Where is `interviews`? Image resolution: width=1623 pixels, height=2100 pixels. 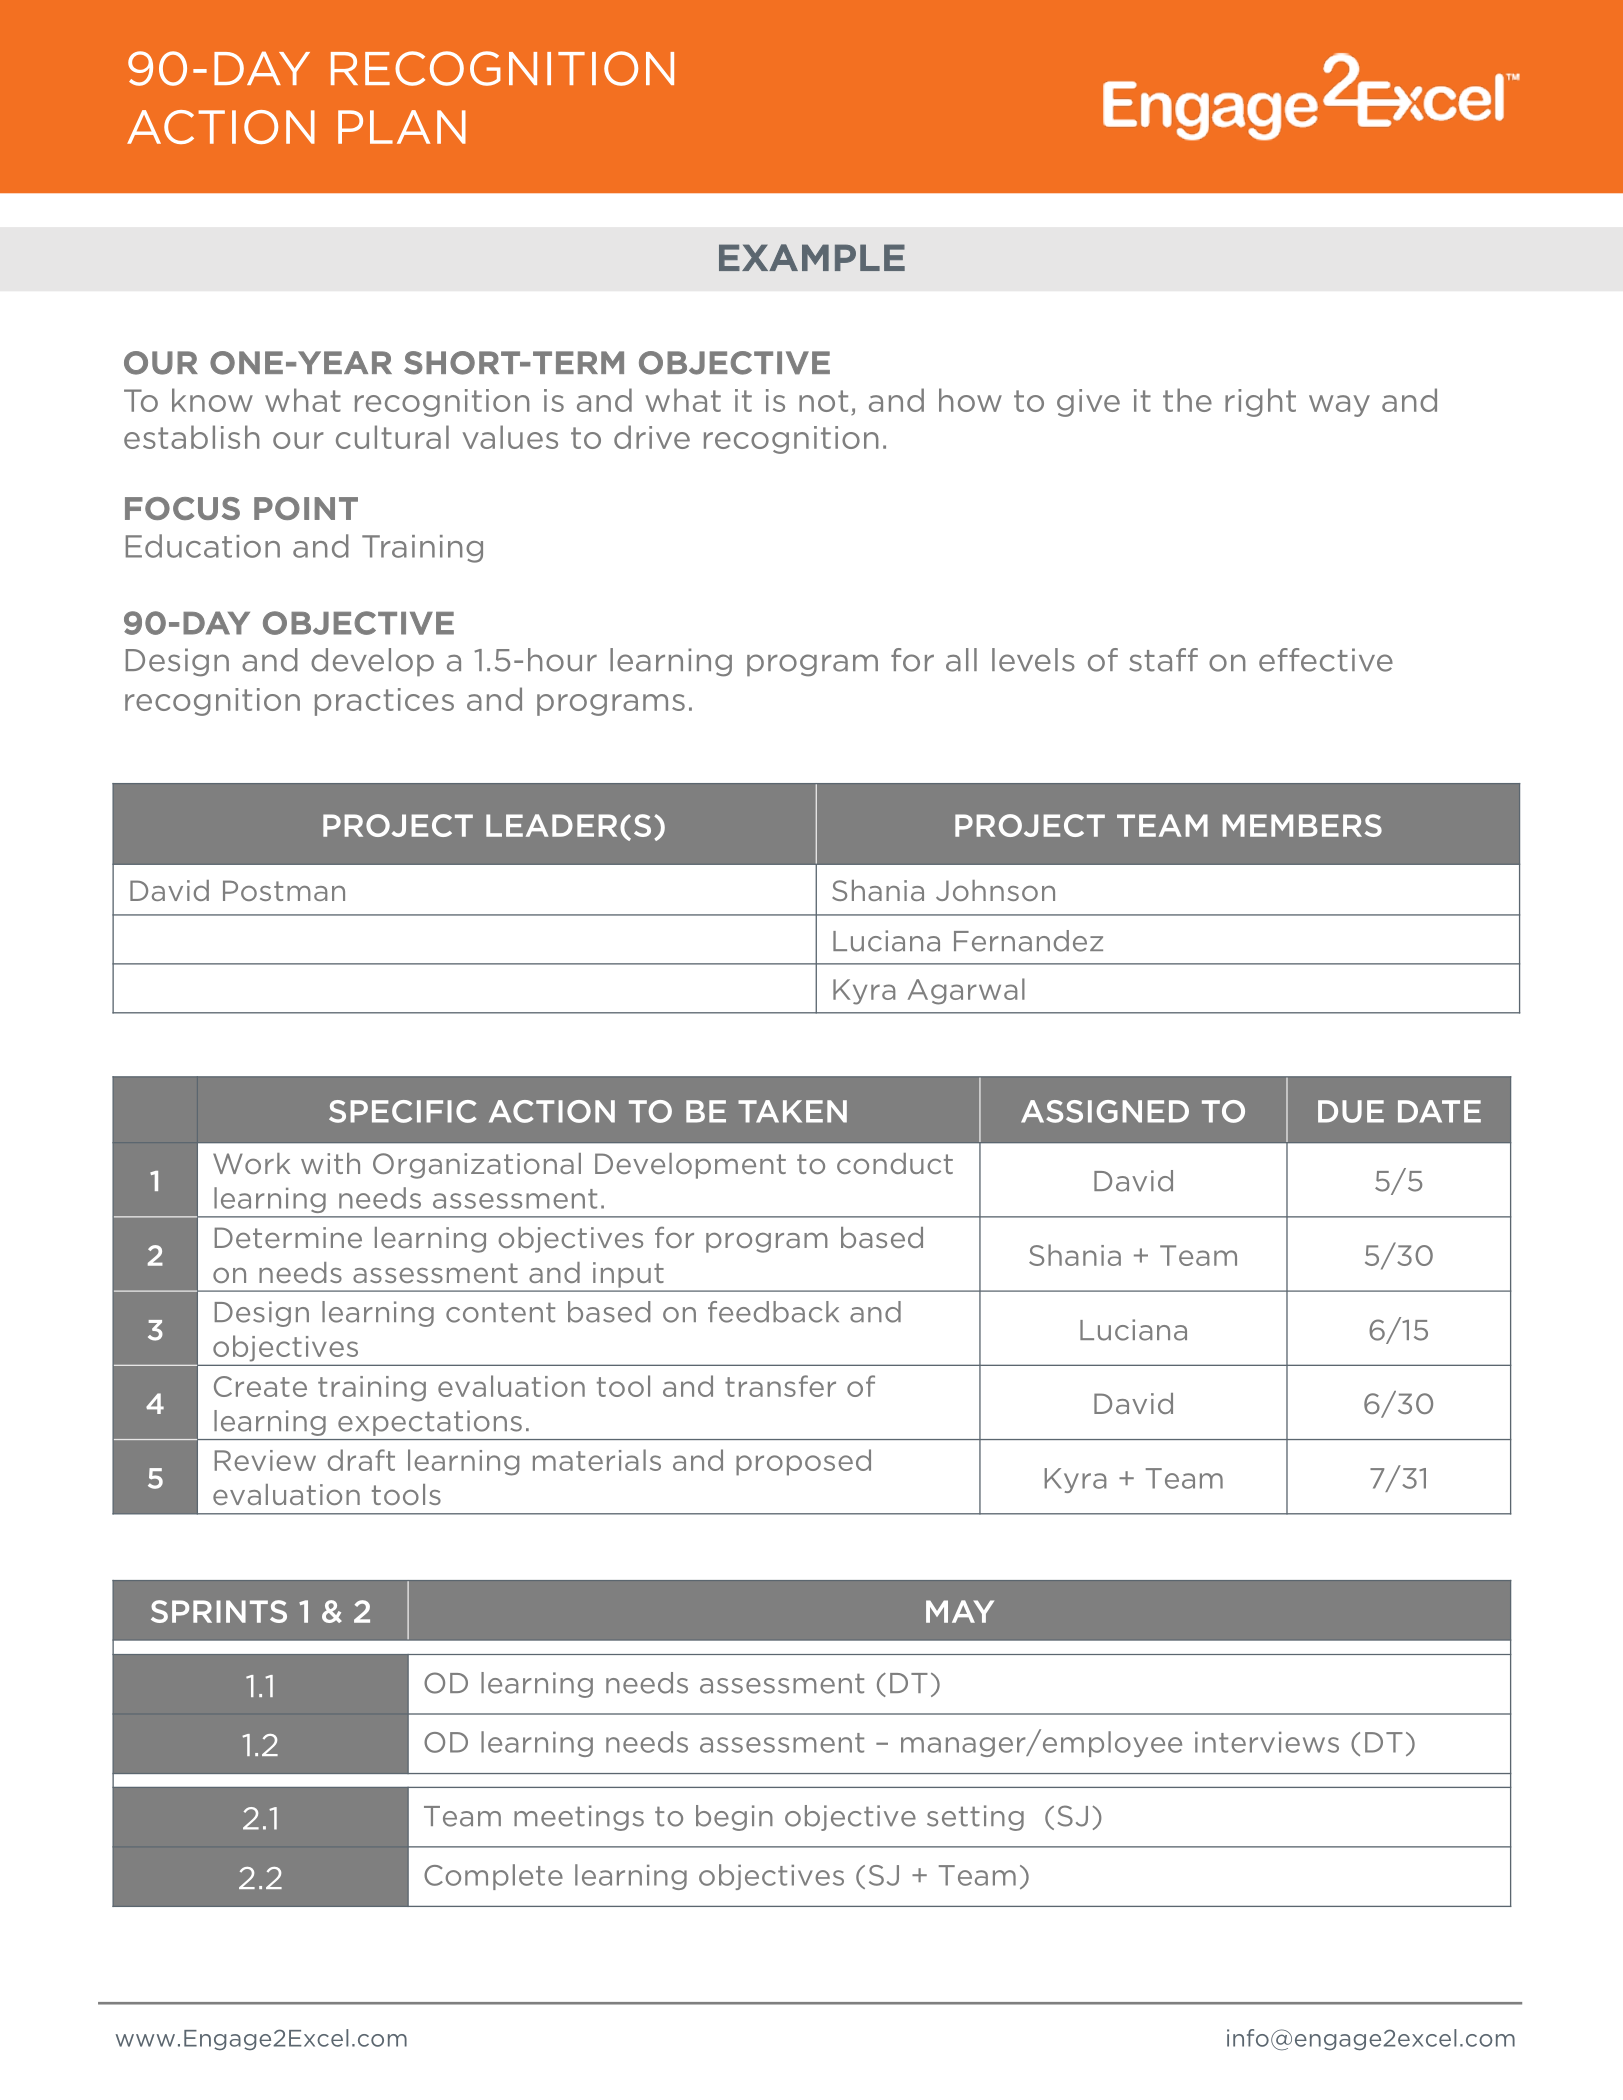
interviews is located at coordinates (1267, 1742).
